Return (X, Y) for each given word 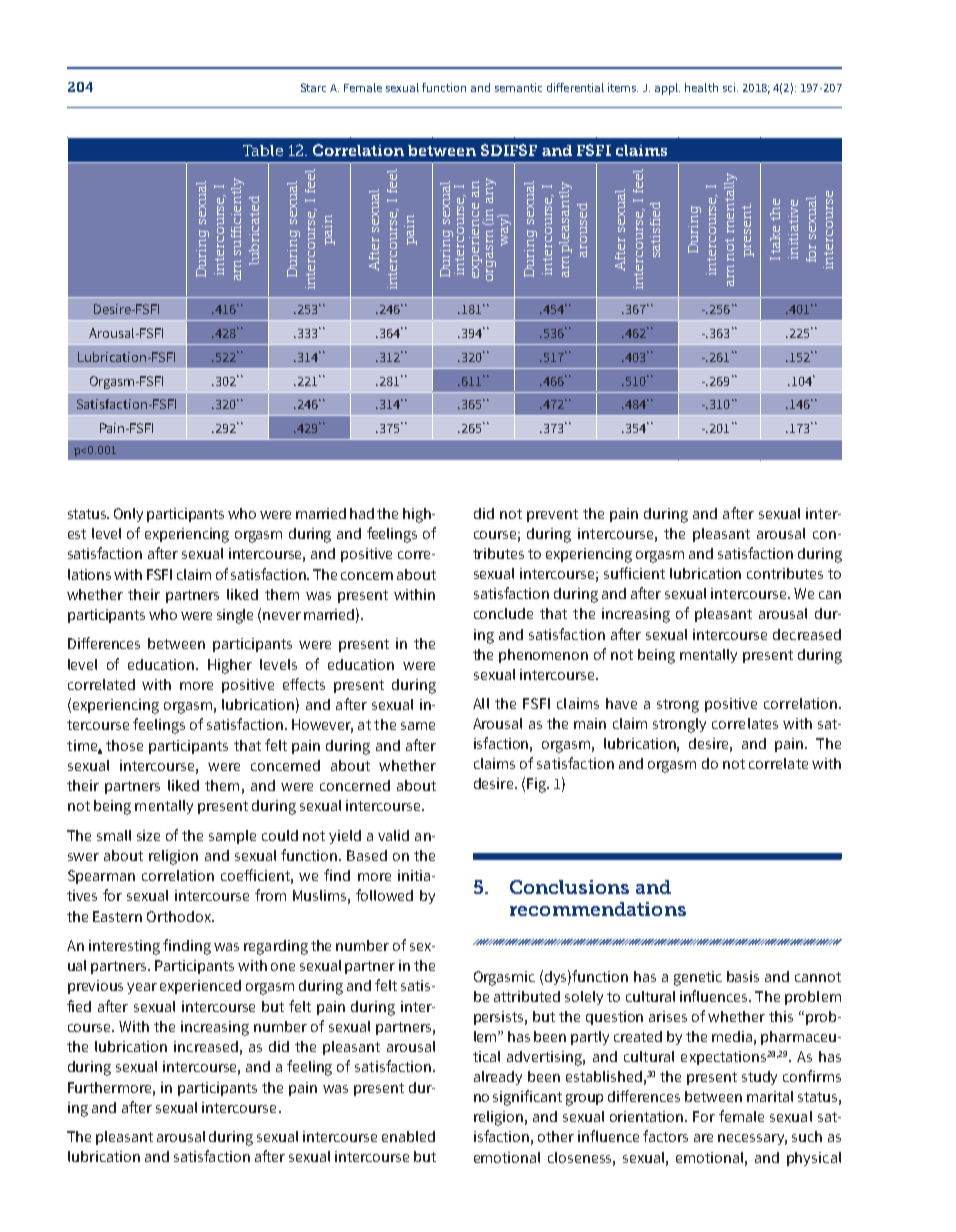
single (235, 616)
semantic (518, 87)
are (703, 1138)
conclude (503, 613)
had (362, 513)
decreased (807, 634)
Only (128, 515)
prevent (552, 515)
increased (206, 1046)
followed (384, 895)
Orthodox (180, 916)
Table (263, 150)
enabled (408, 1136)
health (701, 87)
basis (743, 976)
